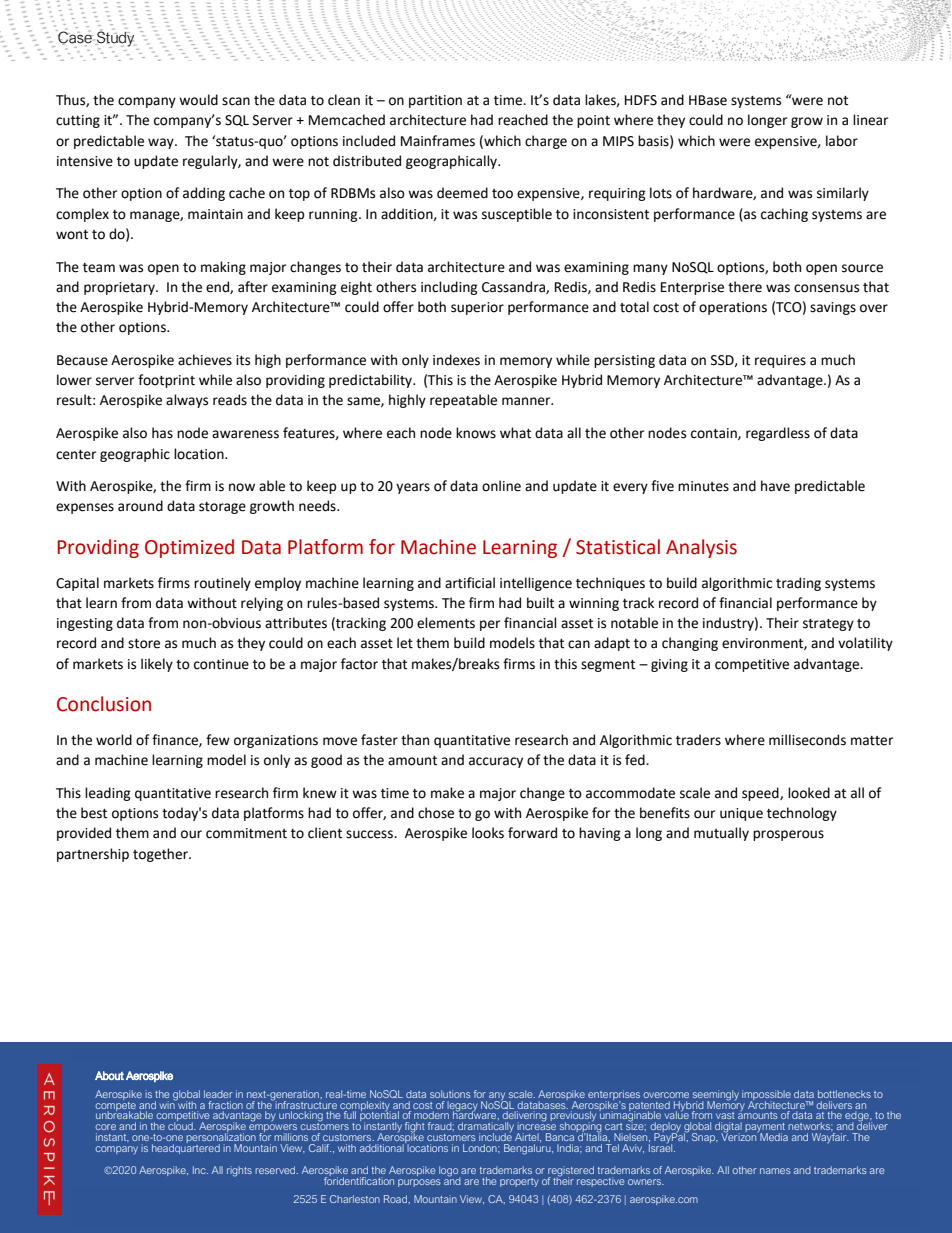 This screenshot has height=1233, width=952. I want to click on would, so click(198, 100).
